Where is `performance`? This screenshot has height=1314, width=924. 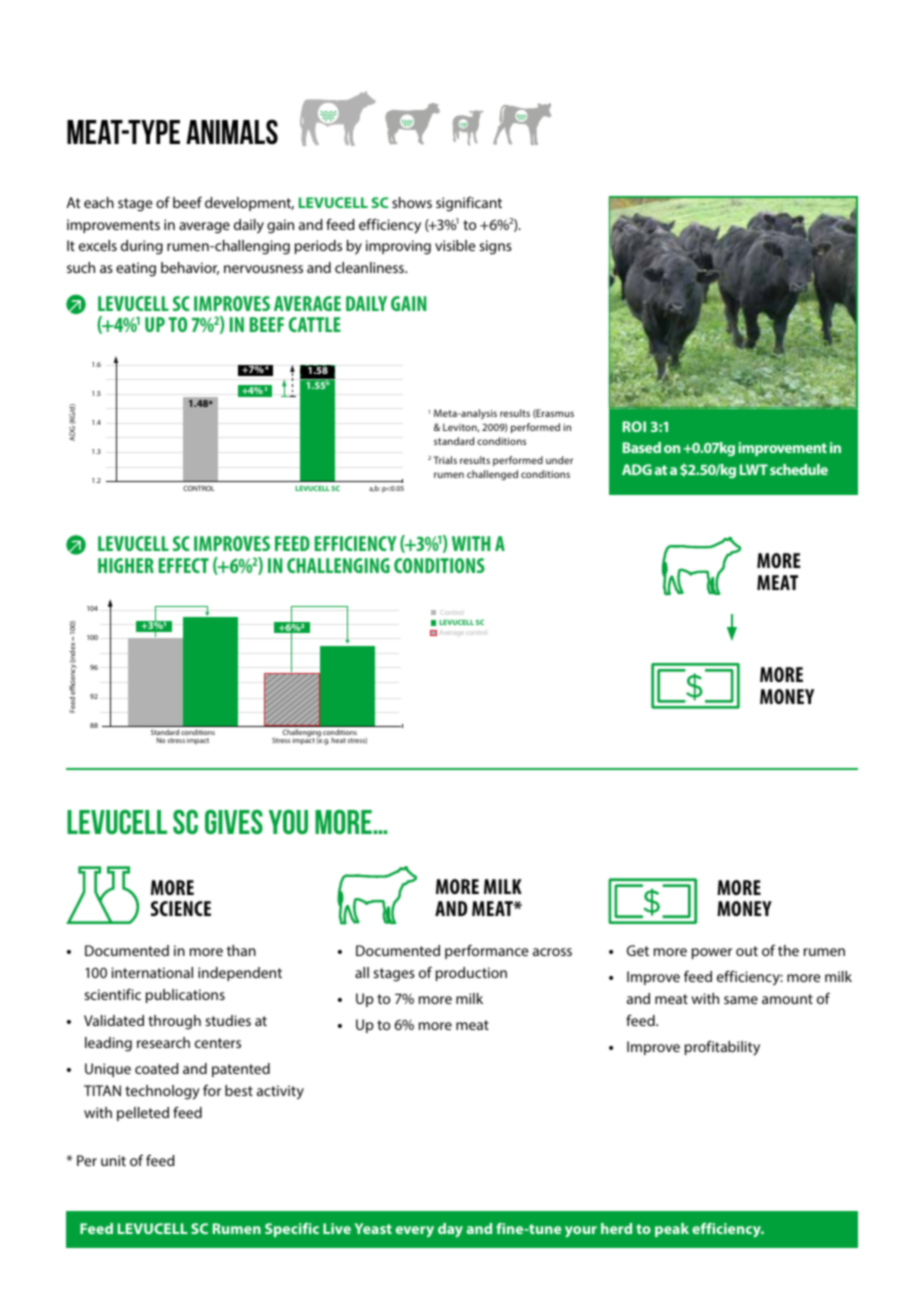
performance is located at coordinates (487, 951).
